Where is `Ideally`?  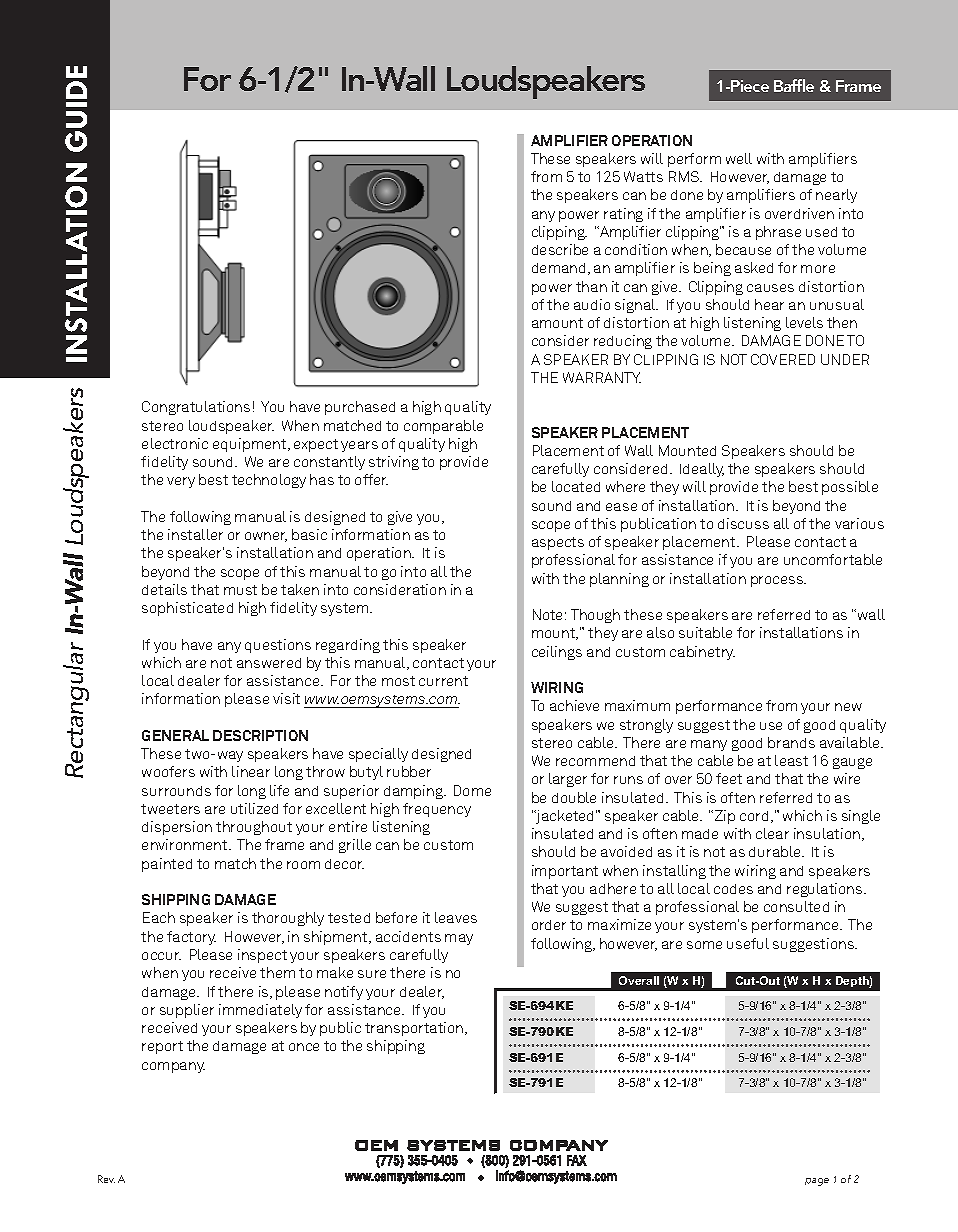
Ideally is located at coordinates (702, 470).
